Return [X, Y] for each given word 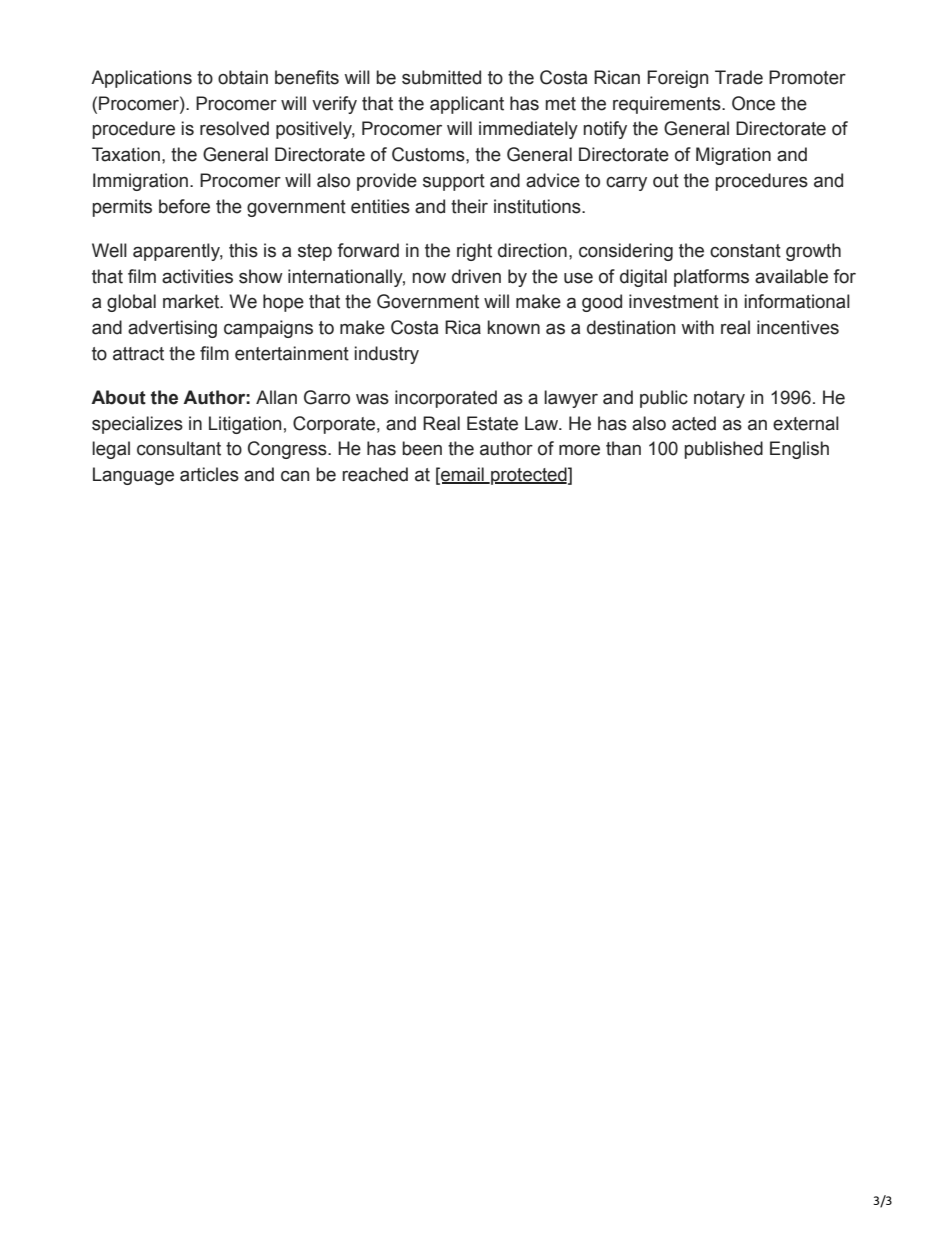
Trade [739, 77]
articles [209, 474]
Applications [141, 79]
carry [626, 183]
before [184, 206]
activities [197, 276]
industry [387, 355]
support [454, 182]
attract [138, 354]
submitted [441, 77]
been [422, 448]
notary [719, 399]
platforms [711, 278]
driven [476, 276]
